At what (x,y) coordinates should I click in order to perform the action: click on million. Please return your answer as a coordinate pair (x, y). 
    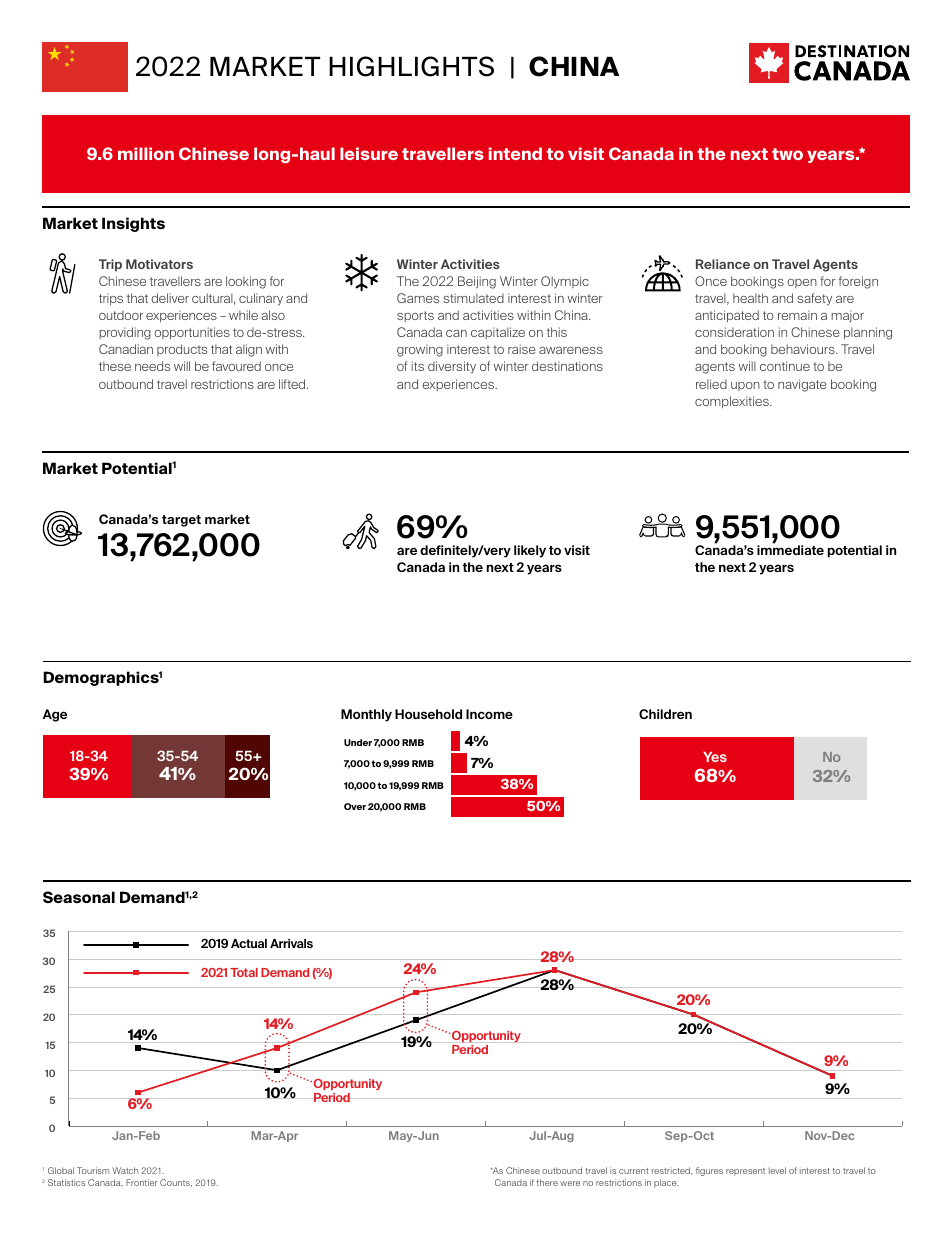
    Looking at the image, I should click on (146, 153).
